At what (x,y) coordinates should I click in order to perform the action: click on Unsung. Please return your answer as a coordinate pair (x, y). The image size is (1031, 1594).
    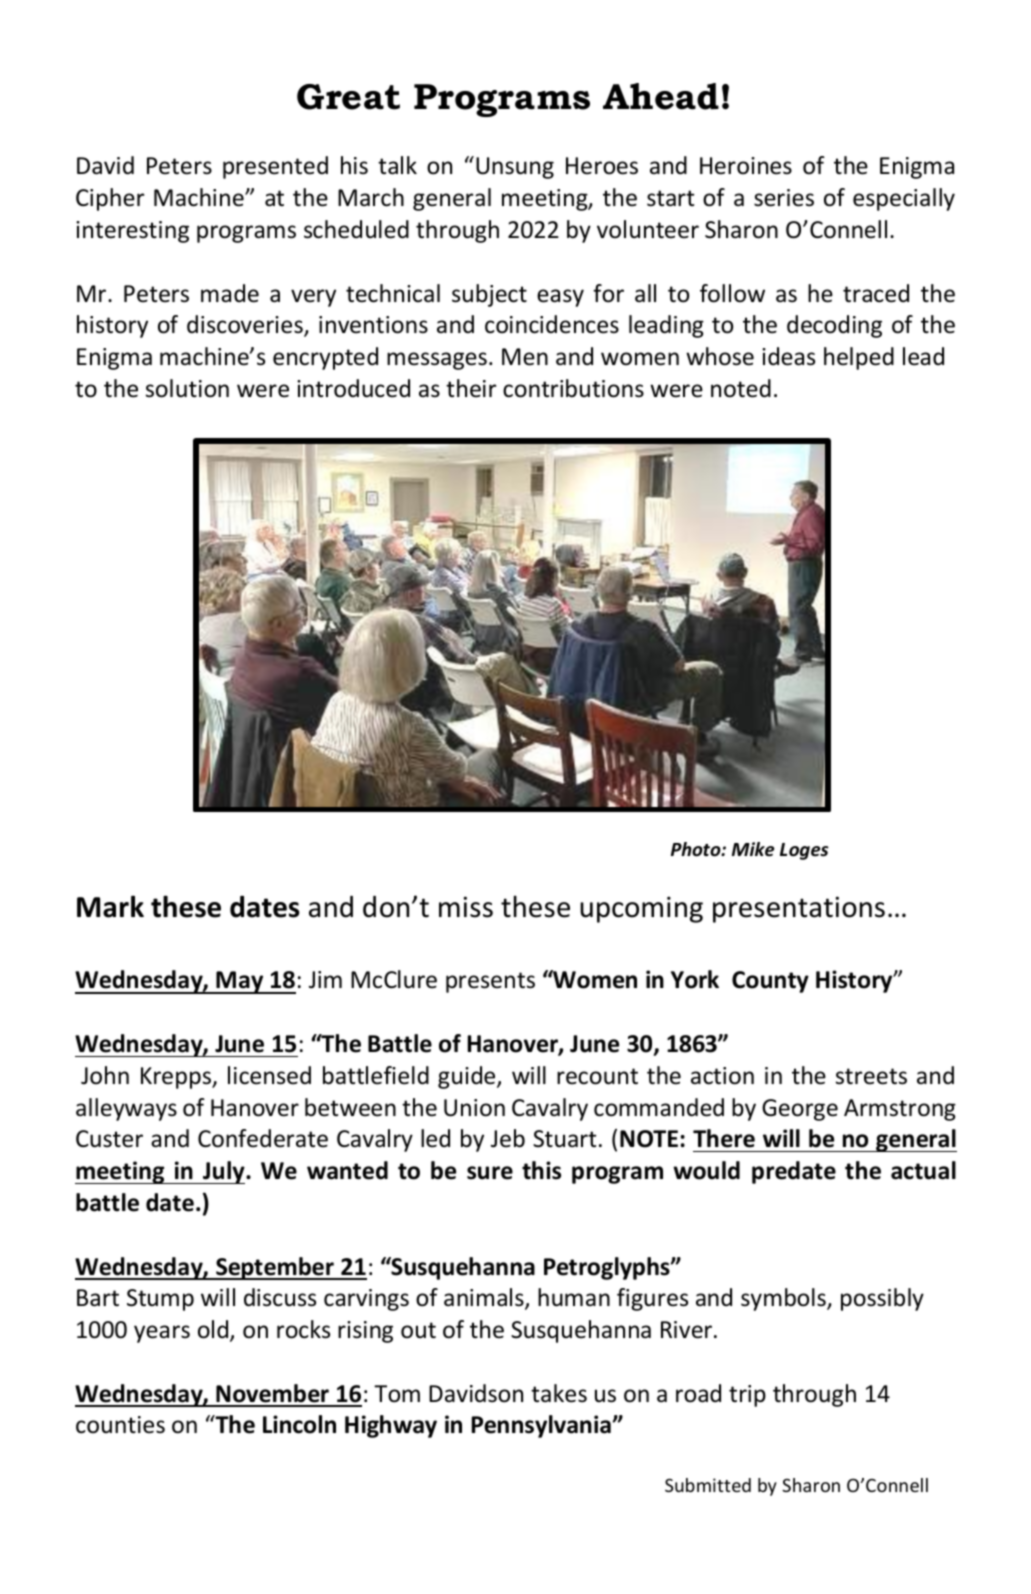
    Looking at the image, I should click on (515, 168).
